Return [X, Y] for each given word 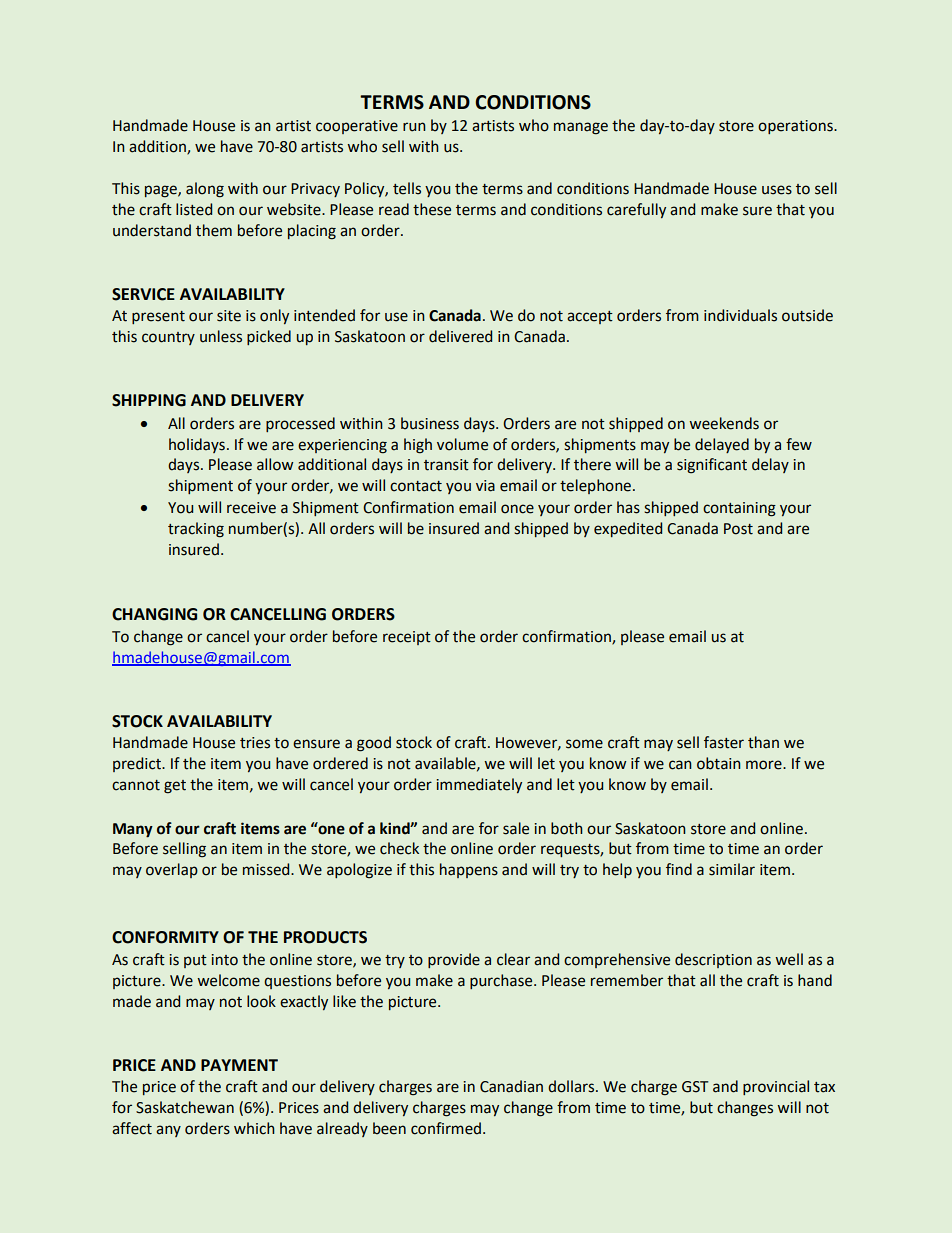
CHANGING [154, 614]
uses [777, 190]
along [205, 190]
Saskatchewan [185, 1107]
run [414, 127]
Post [738, 529]
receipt [407, 638]
